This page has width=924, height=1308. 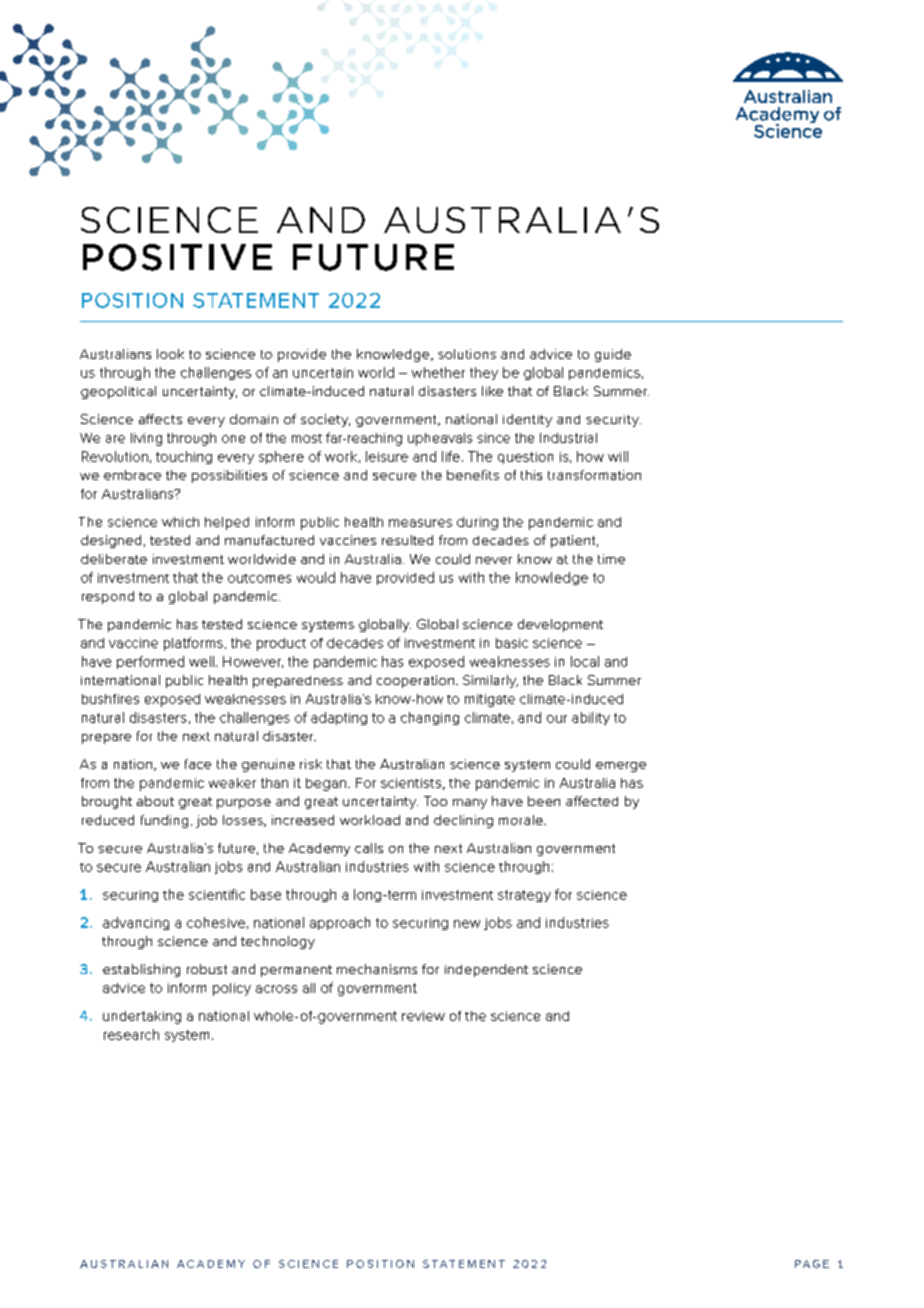 I want to click on bushfires, so click(x=110, y=699).
